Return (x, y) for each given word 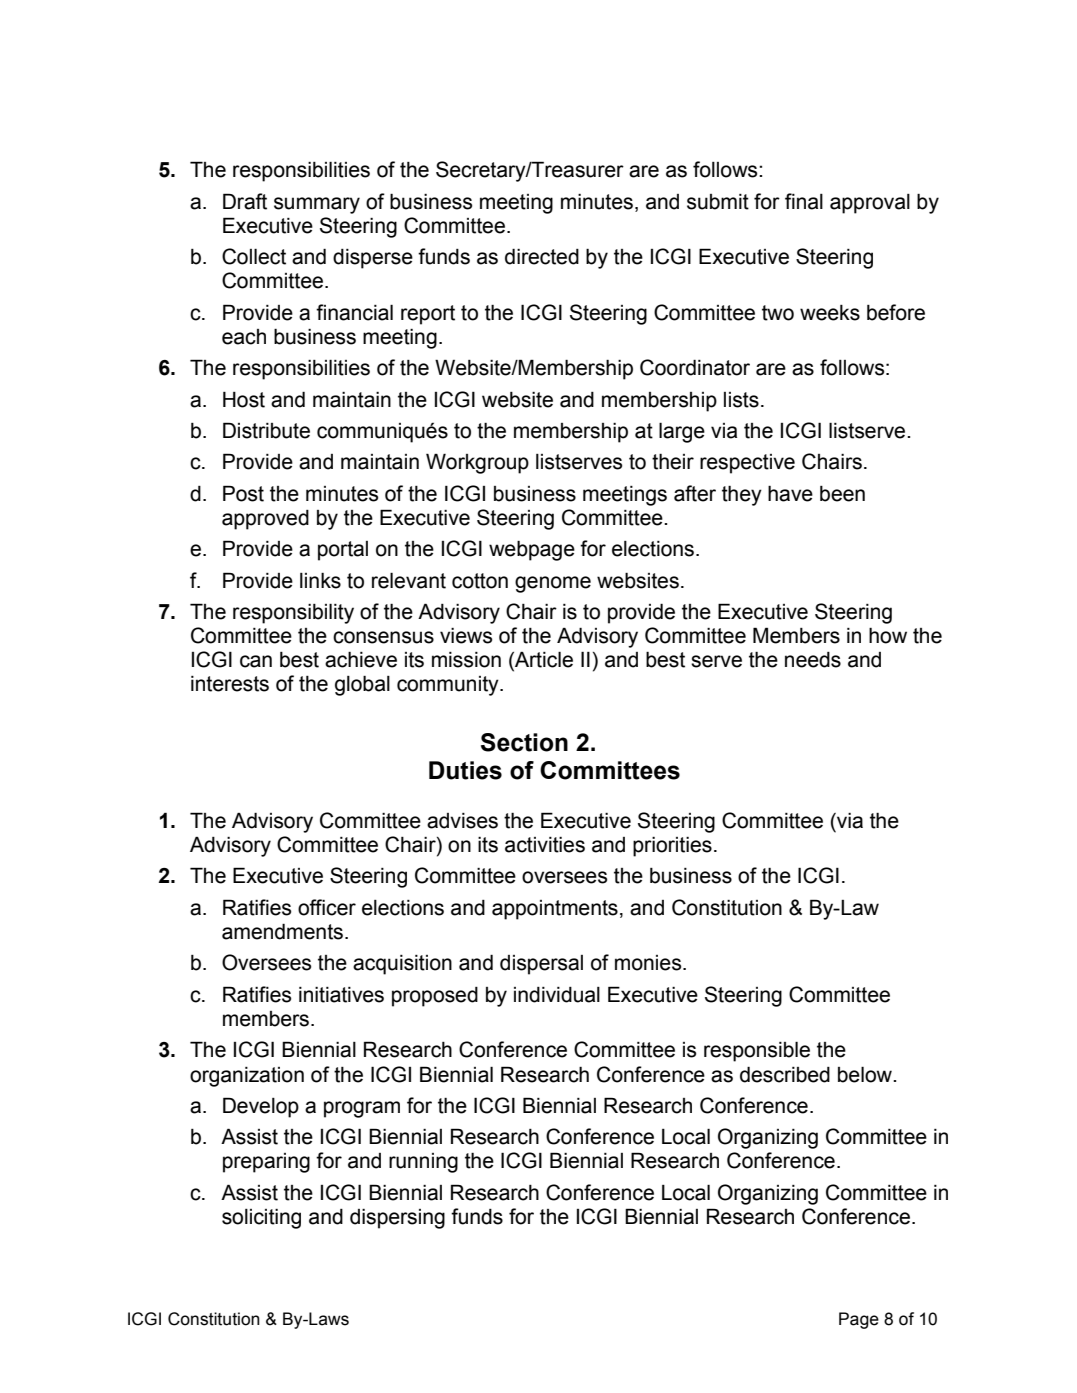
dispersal (541, 965)
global (362, 685)
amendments (282, 931)
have (790, 493)
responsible (757, 1051)
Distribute (266, 430)
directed (542, 256)
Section (524, 742)
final (804, 201)
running (423, 1163)
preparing (266, 1163)
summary (317, 205)
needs (813, 660)
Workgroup (477, 463)
